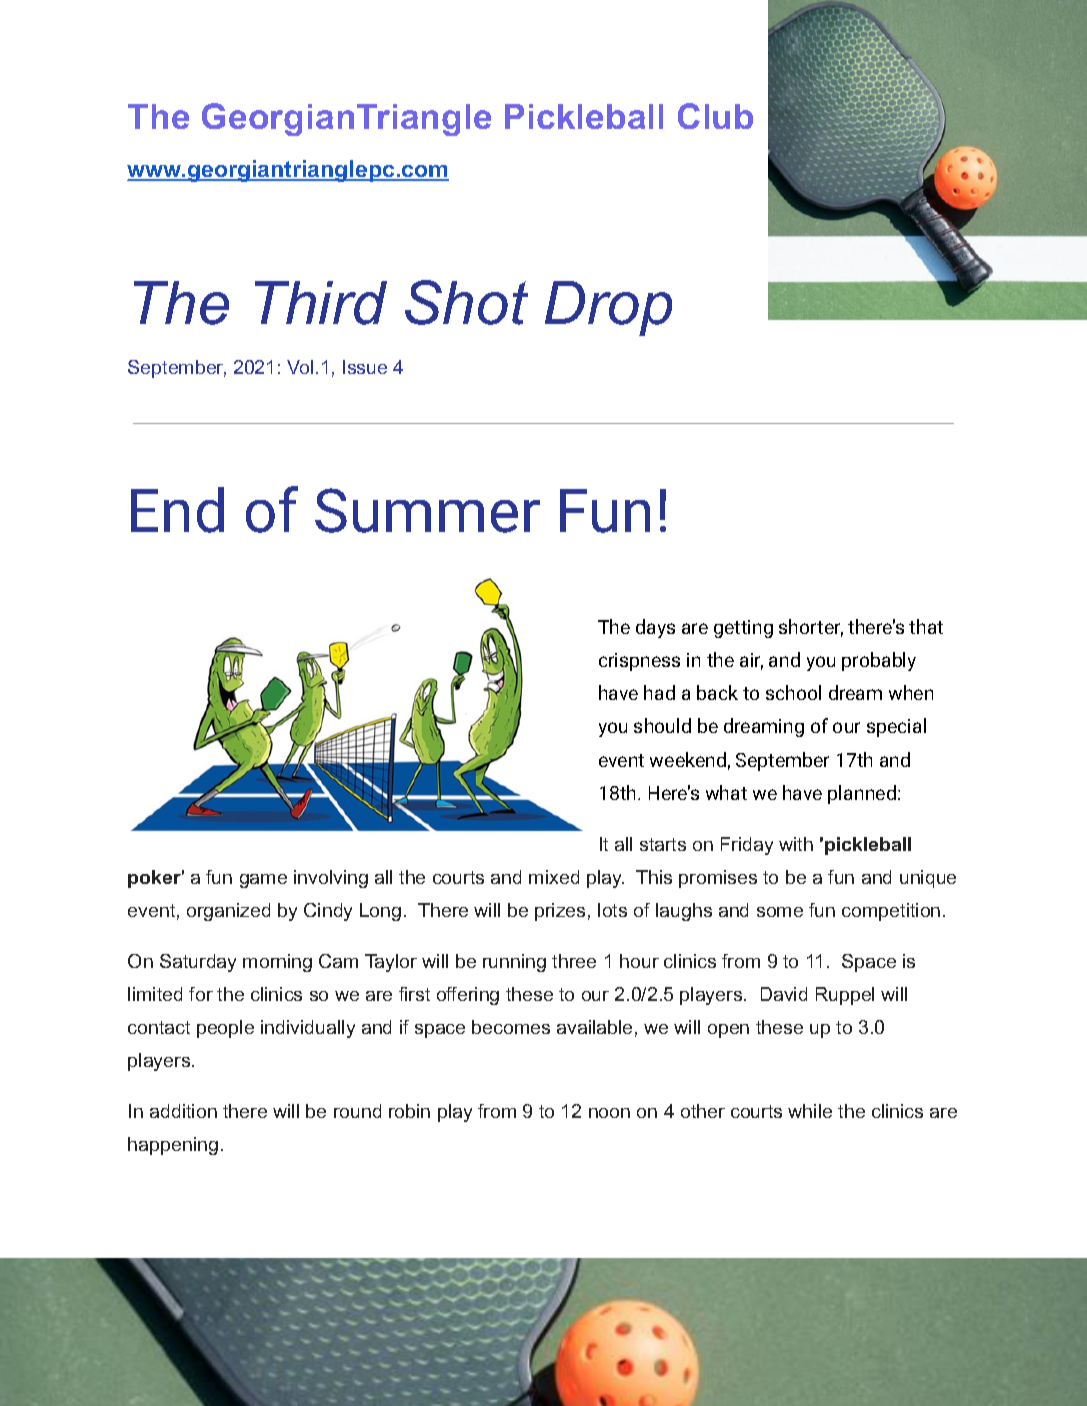 The image size is (1087, 1406). What do you see at coordinates (466, 302) in the page?
I see `Shot` at bounding box center [466, 302].
